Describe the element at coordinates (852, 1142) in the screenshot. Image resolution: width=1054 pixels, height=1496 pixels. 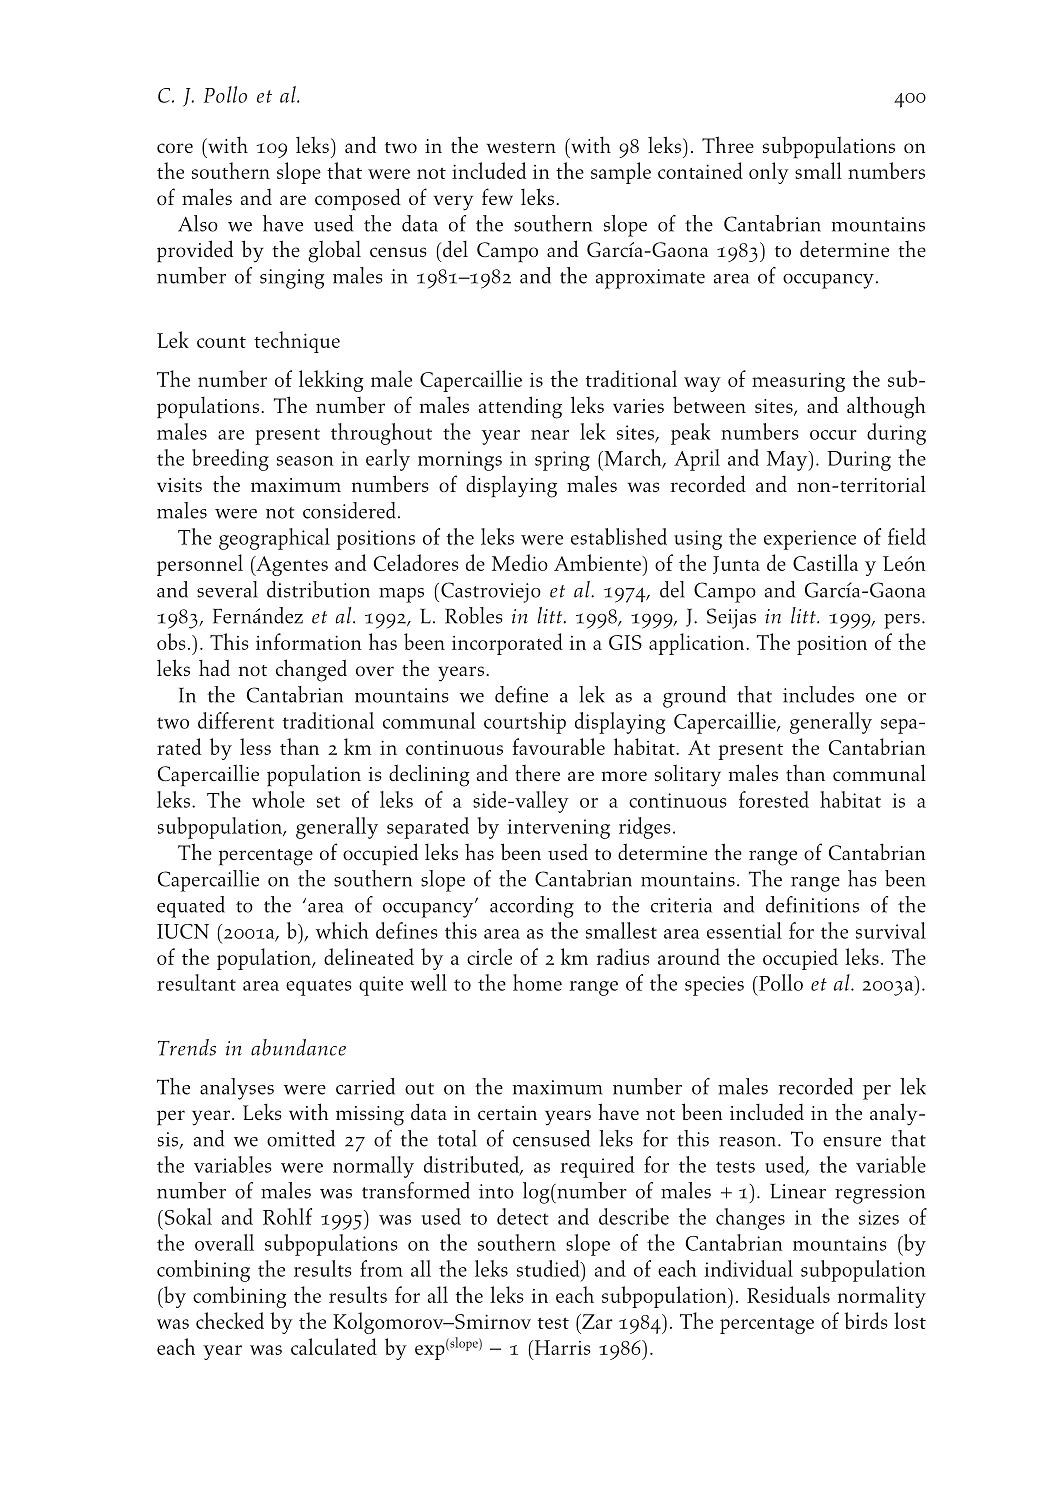
I see `ensure` at that location.
